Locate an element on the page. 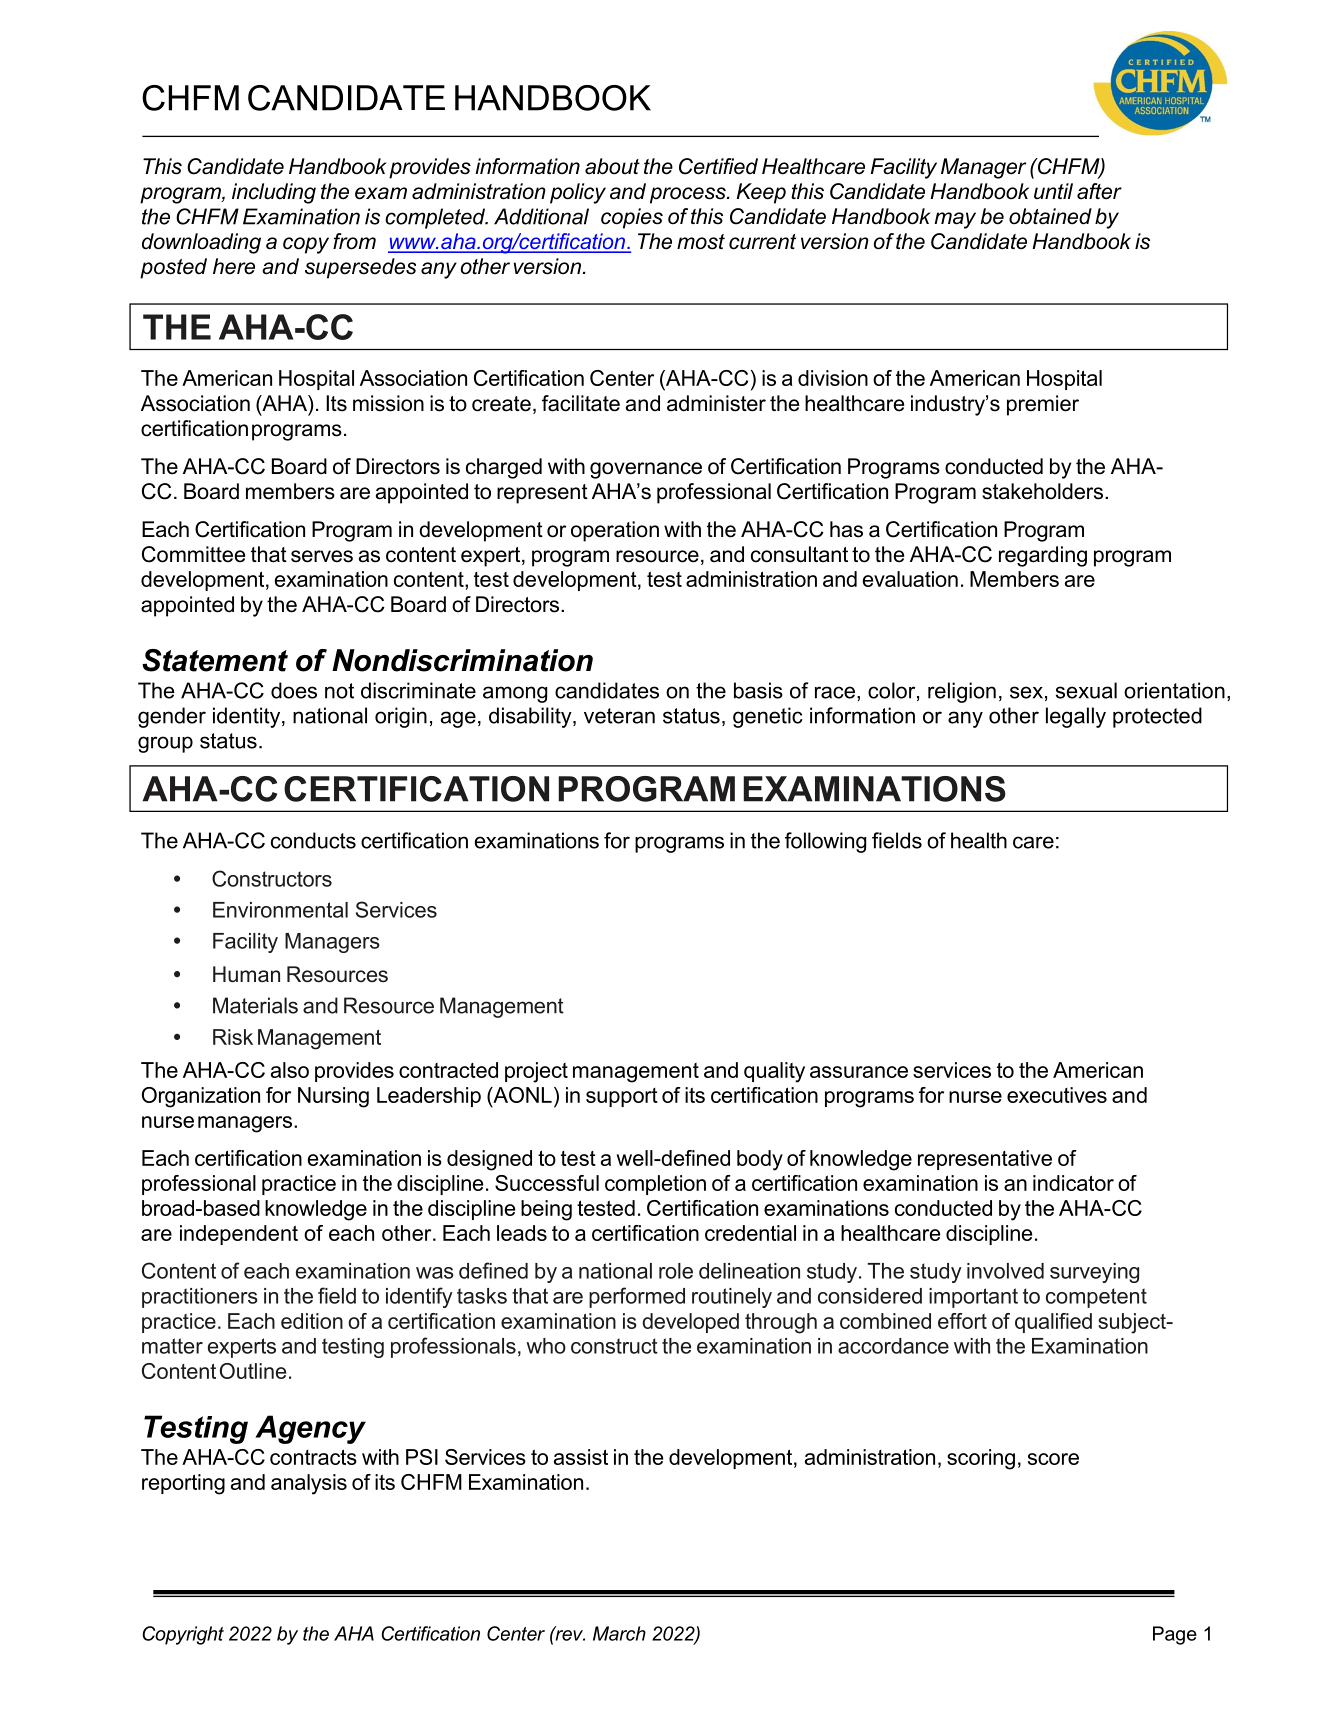 The width and height of the image is (1331, 1723). sexual is located at coordinates (1086, 690).
